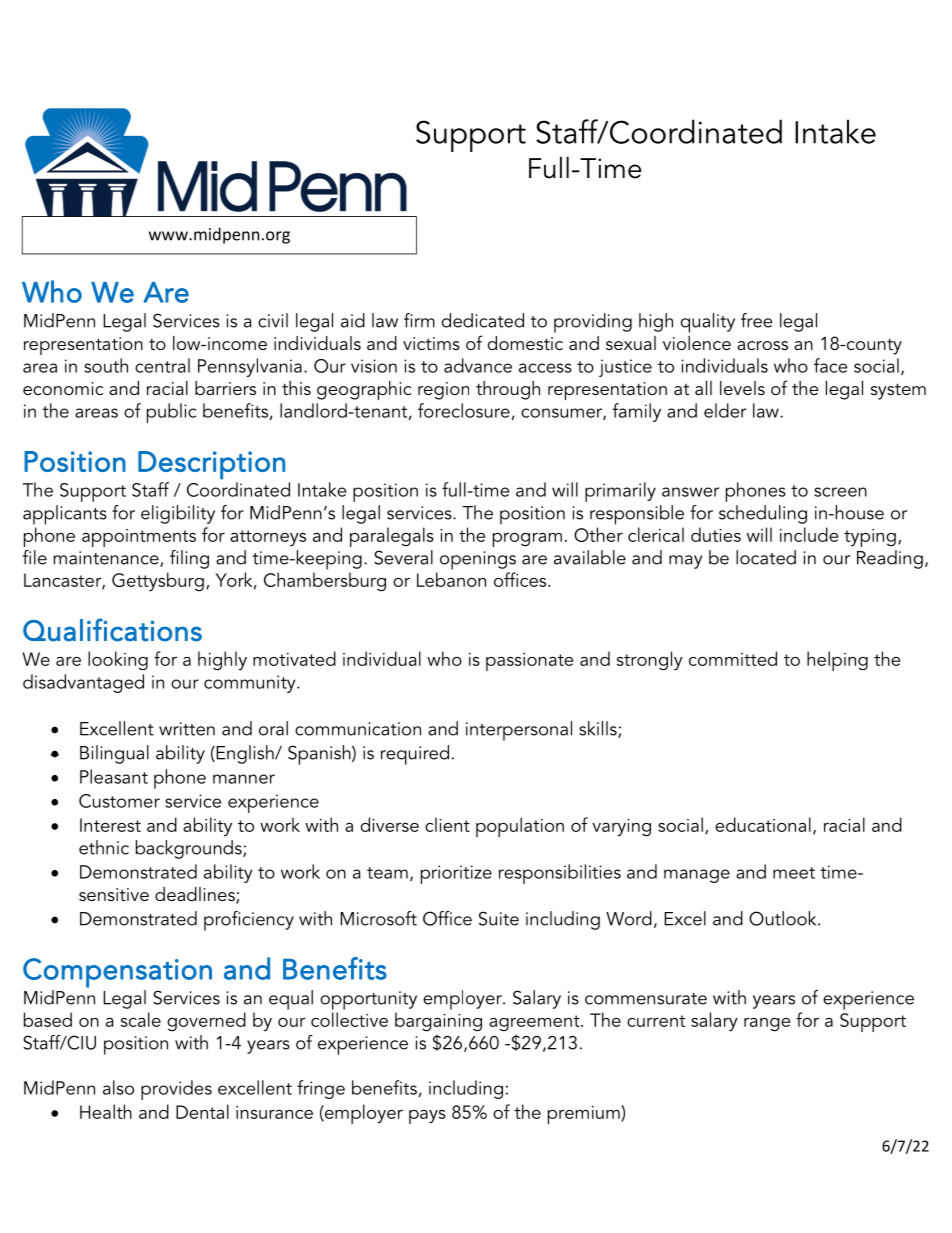  What do you see at coordinates (104, 847) in the document?
I see `ethnic` at bounding box center [104, 847].
